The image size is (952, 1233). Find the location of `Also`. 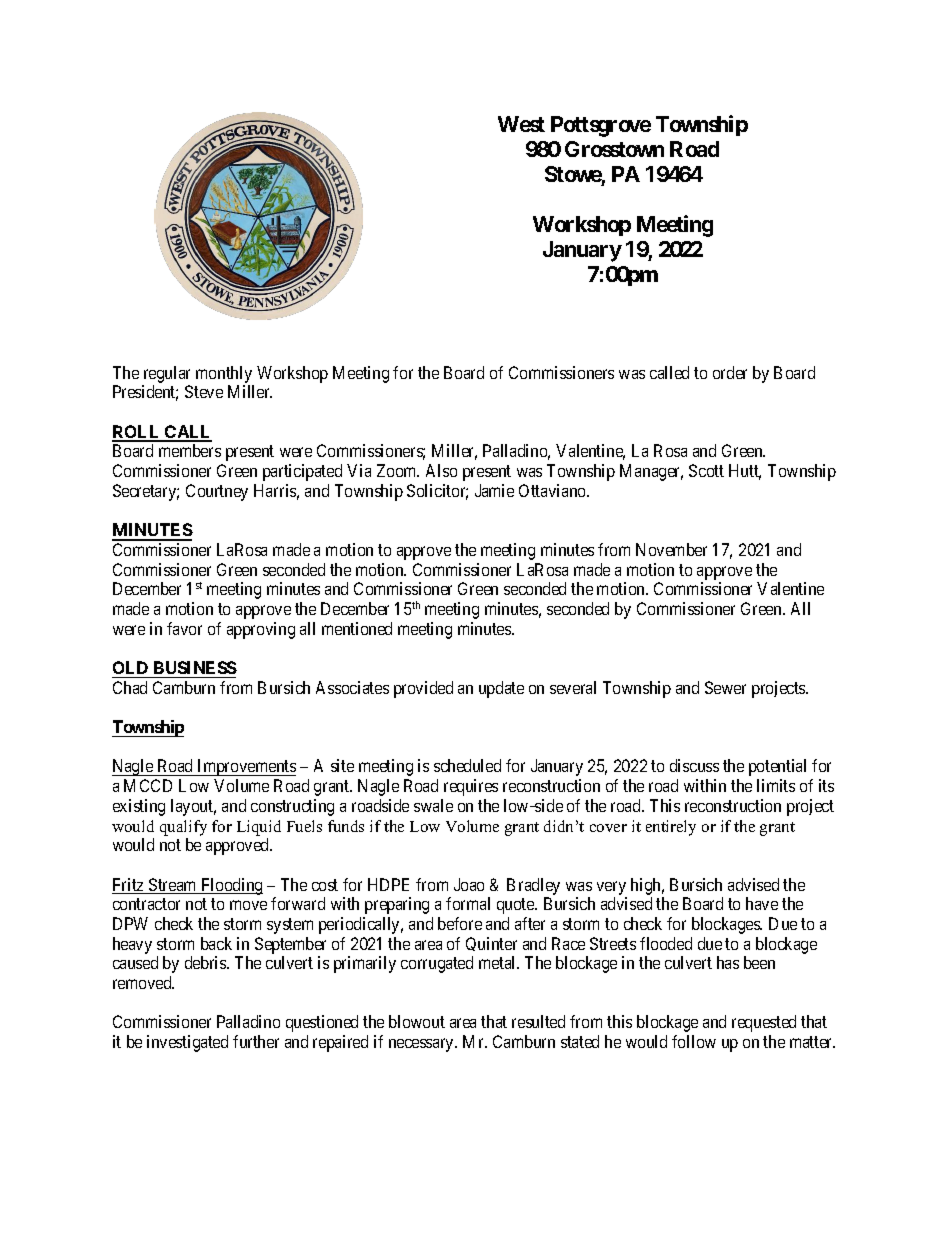

Also is located at coordinates (441, 470).
